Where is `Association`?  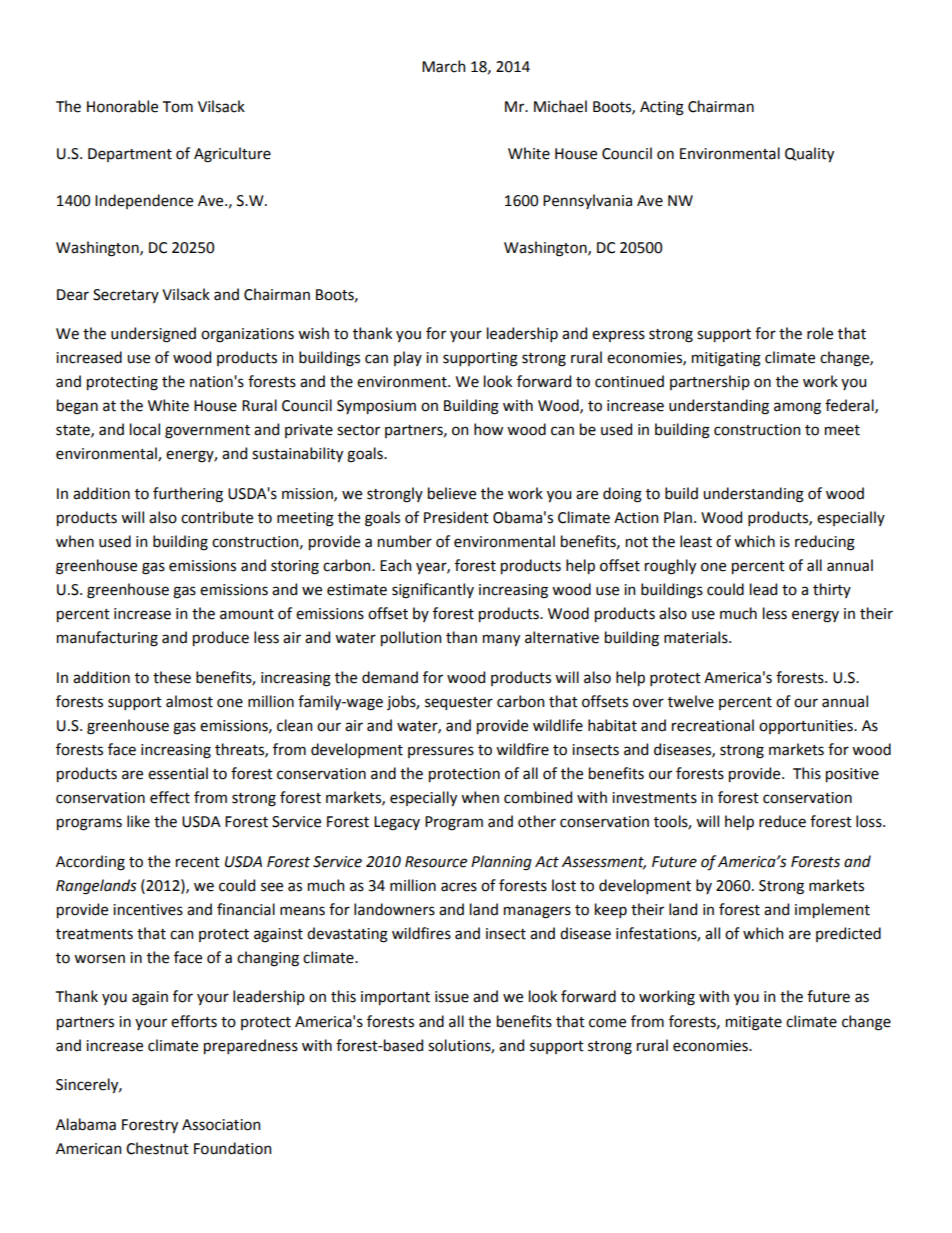 Association is located at coordinates (221, 1125).
